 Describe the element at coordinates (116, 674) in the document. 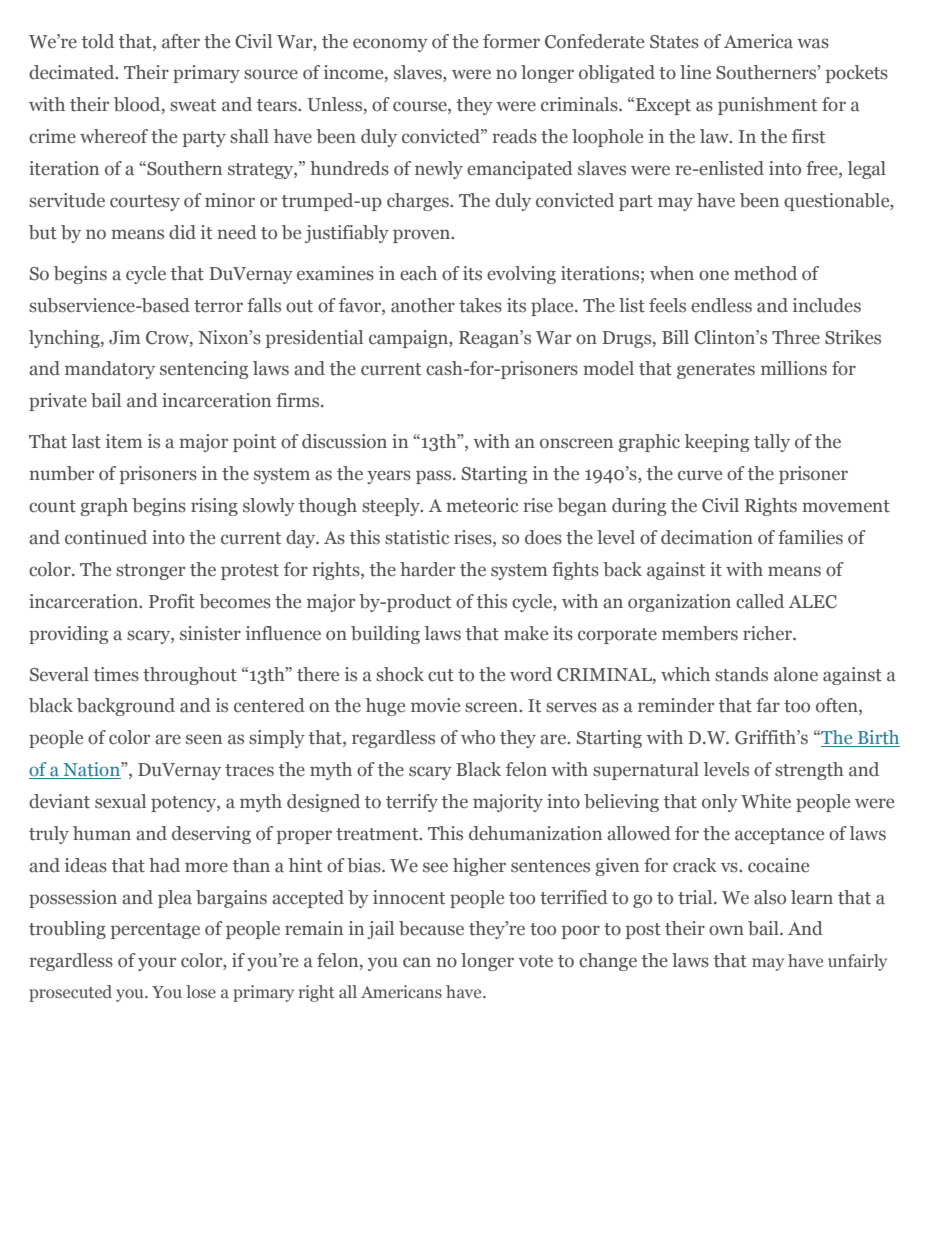

I see `times` at that location.
